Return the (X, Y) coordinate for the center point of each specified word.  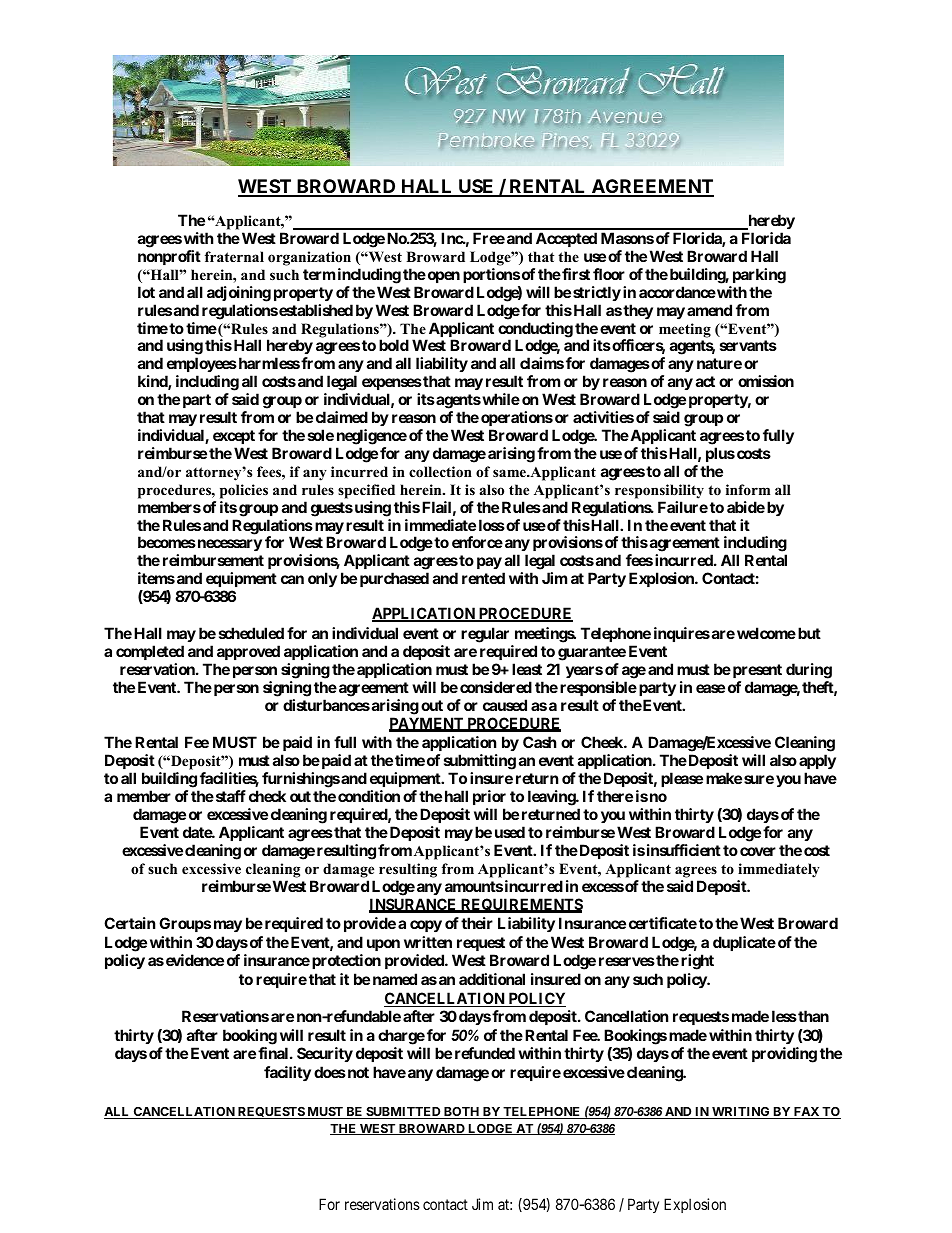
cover (758, 851)
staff (229, 796)
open (442, 277)
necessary (228, 545)
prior (489, 797)
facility (287, 1073)
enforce (477, 542)
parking (759, 276)
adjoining (239, 294)
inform (748, 489)
